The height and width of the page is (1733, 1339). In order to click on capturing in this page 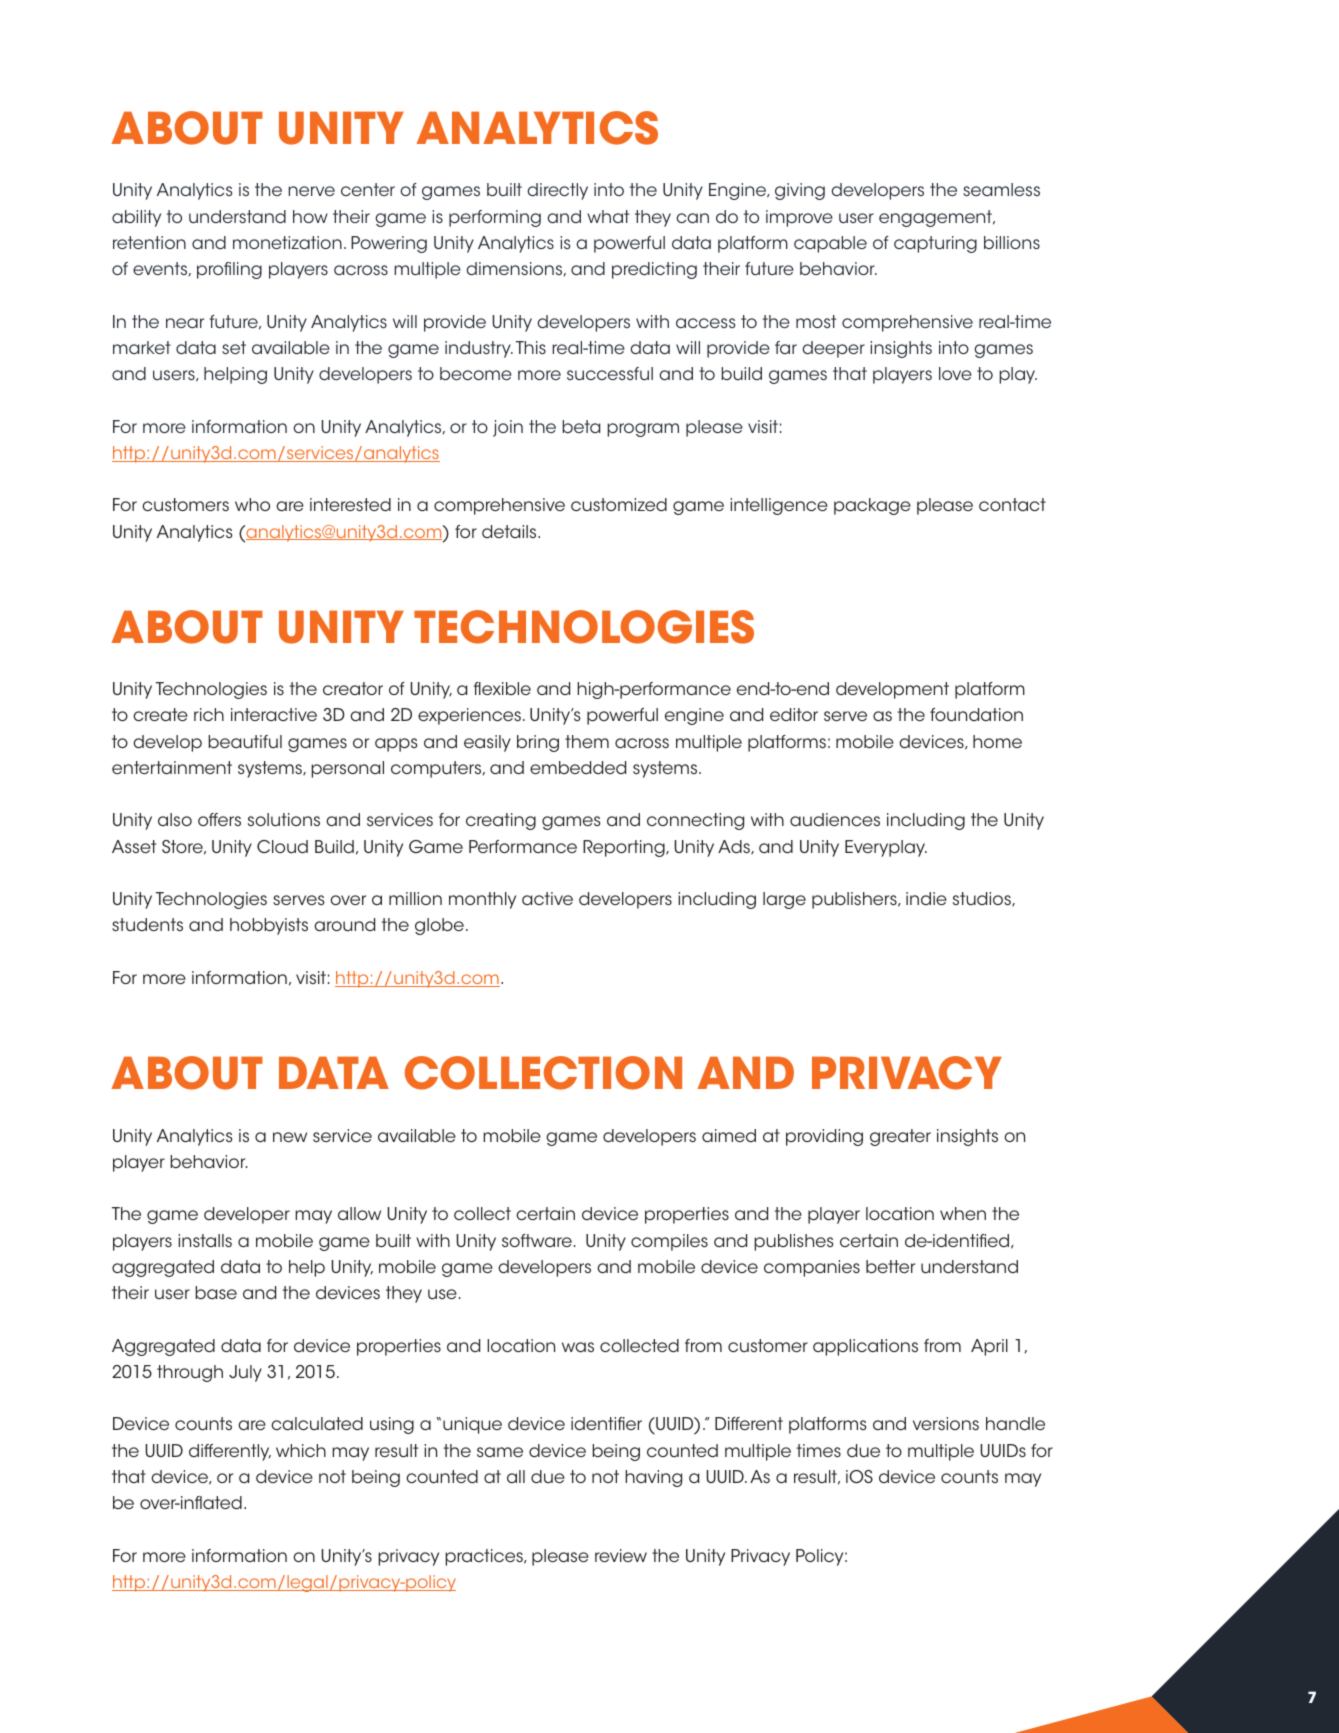, I will do `click(935, 244)`.
